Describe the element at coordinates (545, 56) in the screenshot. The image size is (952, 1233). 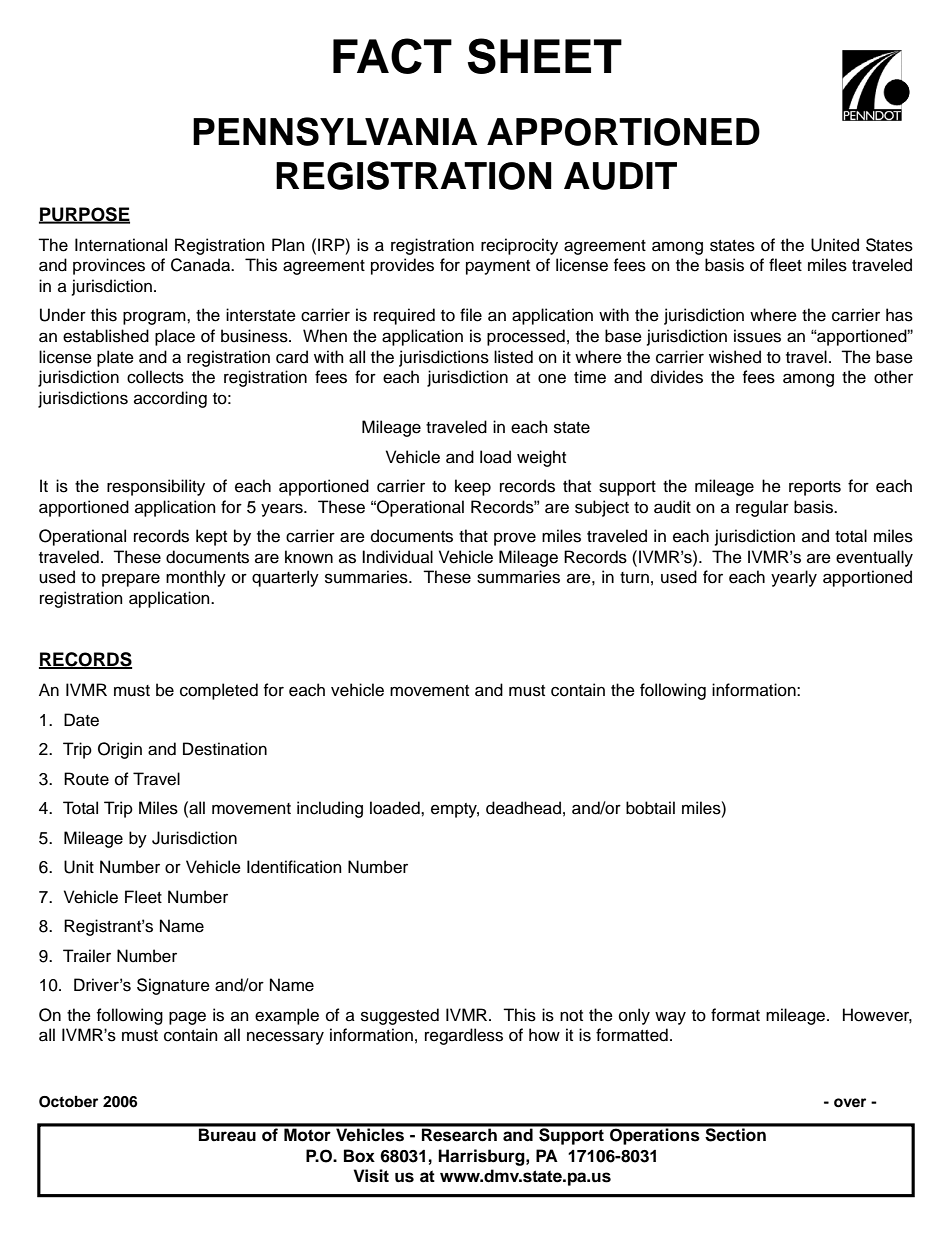
I see `SHEET` at that location.
